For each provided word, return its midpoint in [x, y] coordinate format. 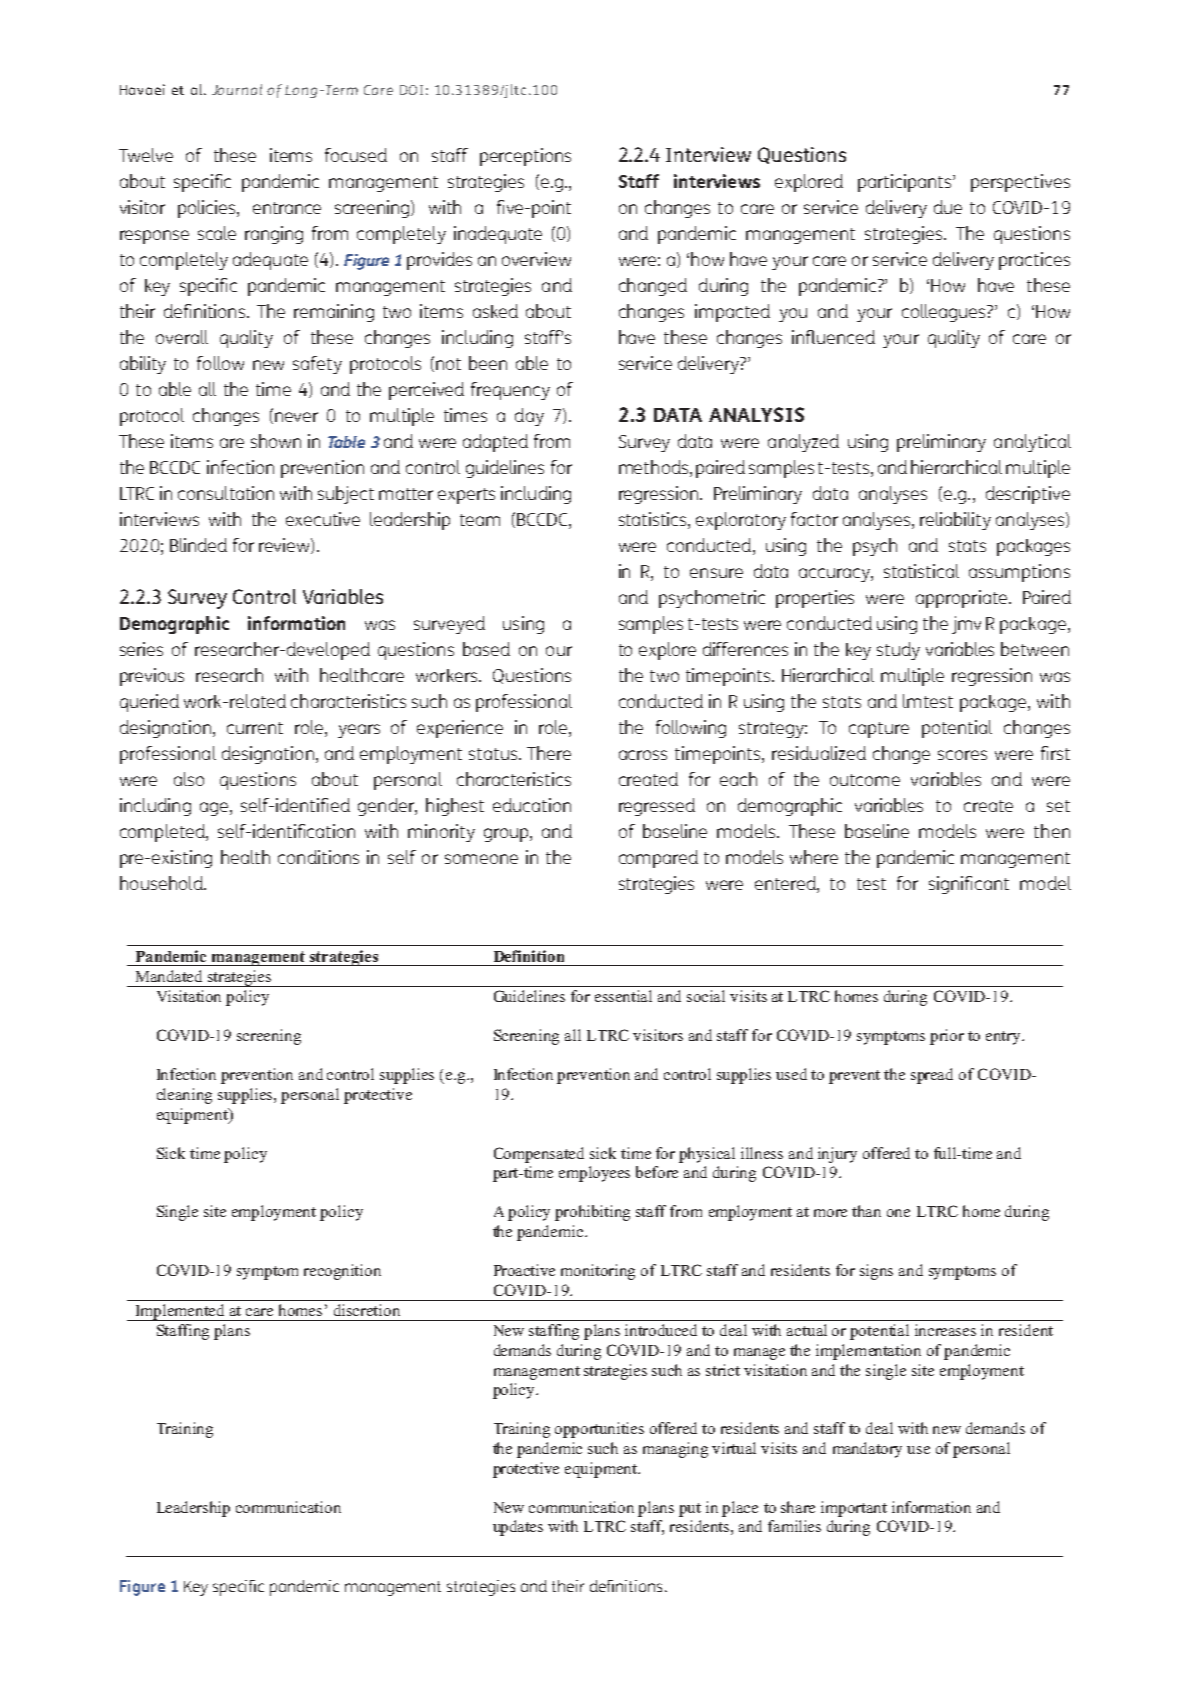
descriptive [1028, 495]
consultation [226, 493]
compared [658, 859]
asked [495, 311]
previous [152, 677]
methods [655, 467]
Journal [237, 89]
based [486, 649]
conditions [318, 857]
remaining [334, 313]
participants [906, 183]
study [898, 651]
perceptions [525, 157]
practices [1034, 261]
